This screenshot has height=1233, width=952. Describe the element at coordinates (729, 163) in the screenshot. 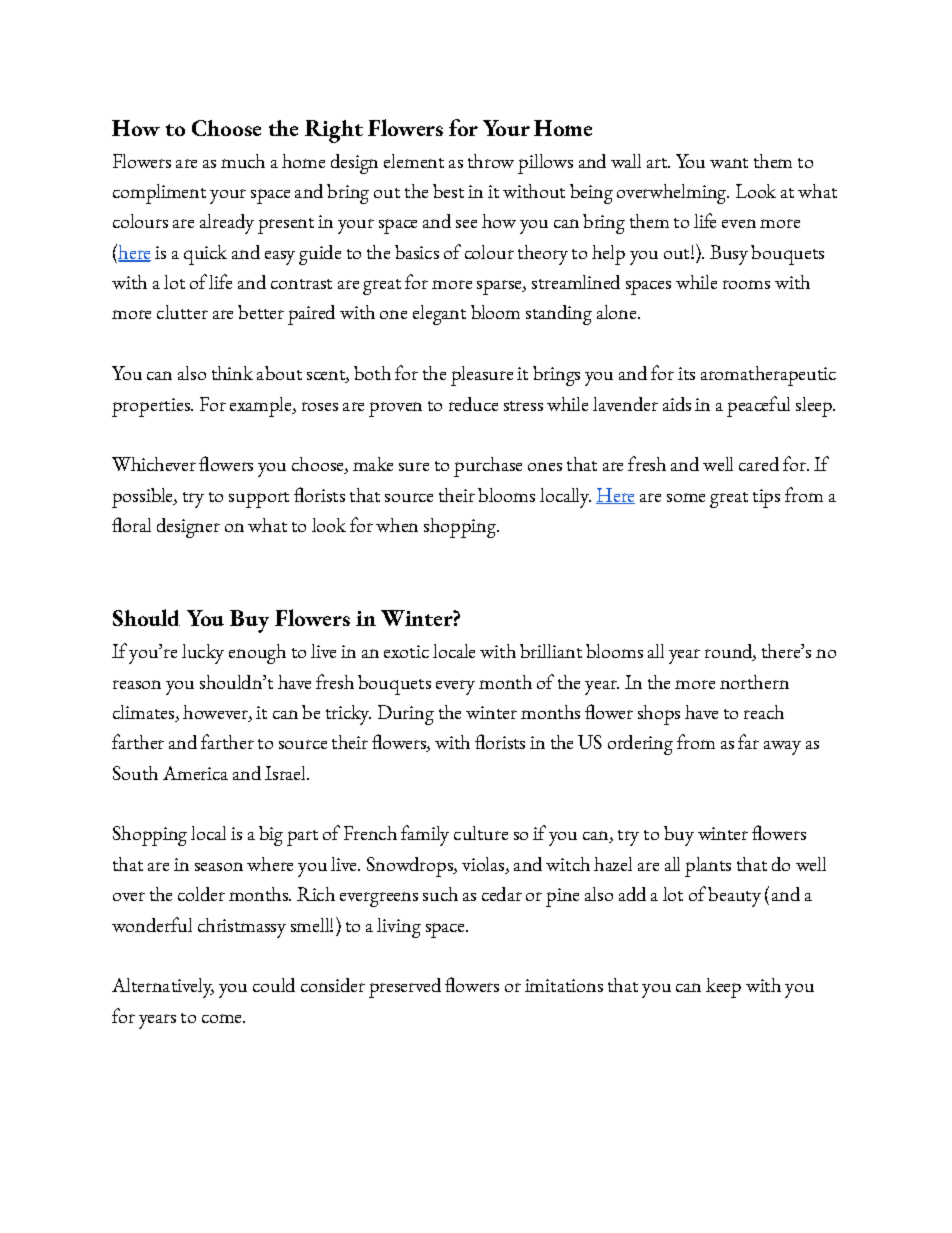

I see `want` at that location.
